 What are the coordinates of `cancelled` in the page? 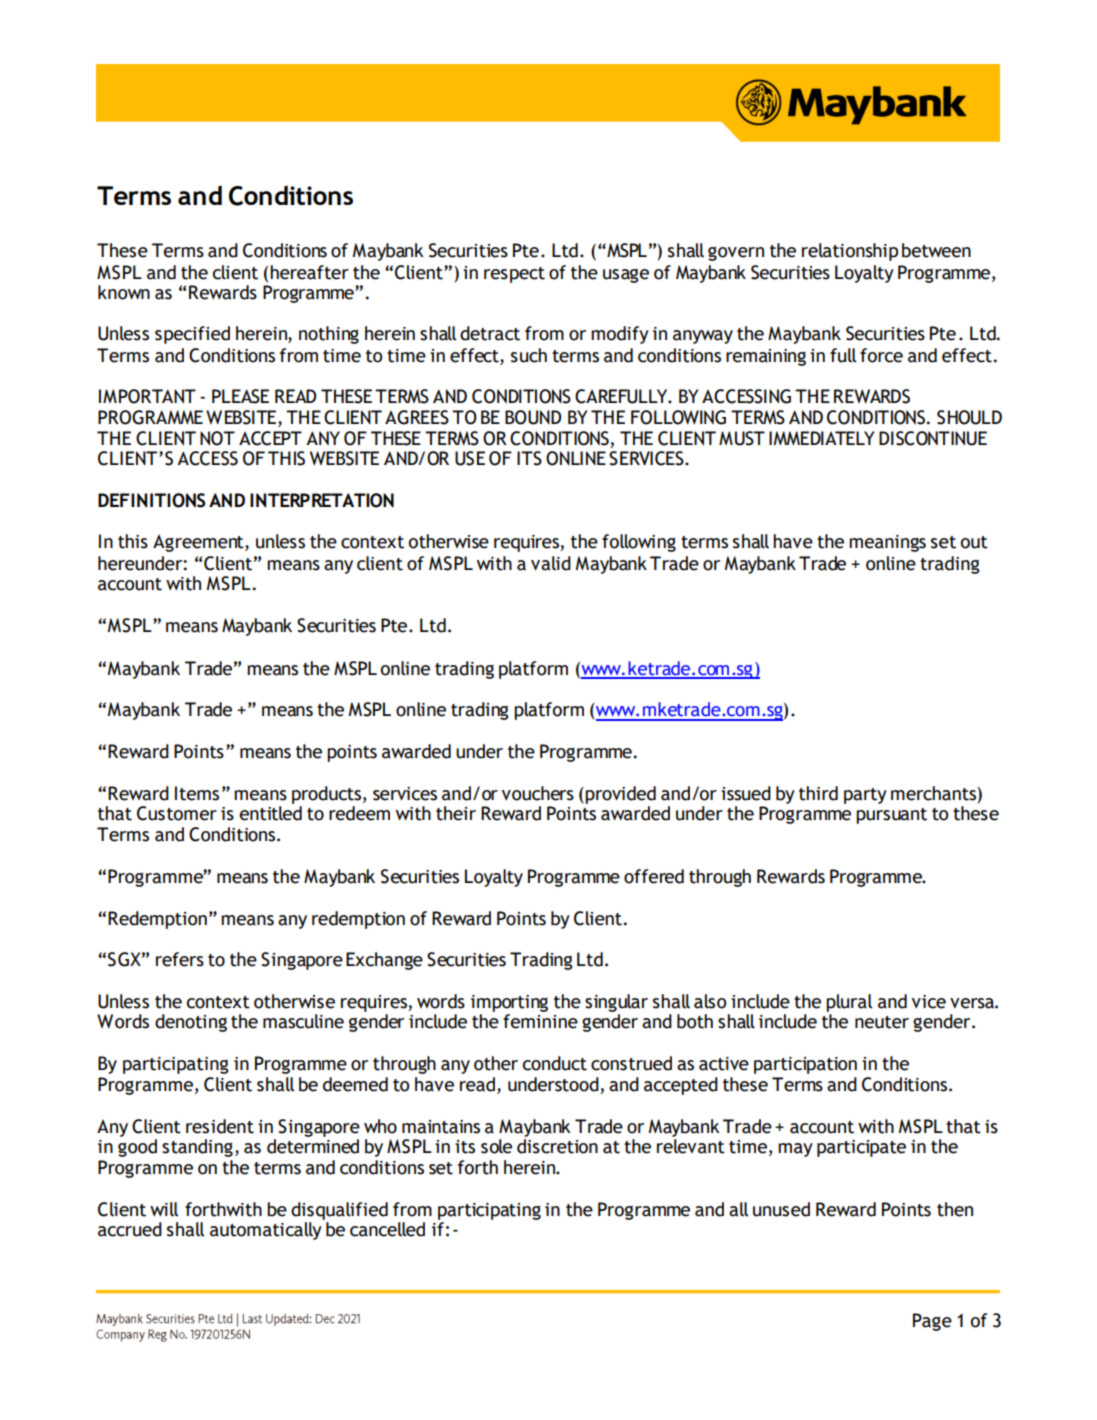 It's located at (387, 1229).
